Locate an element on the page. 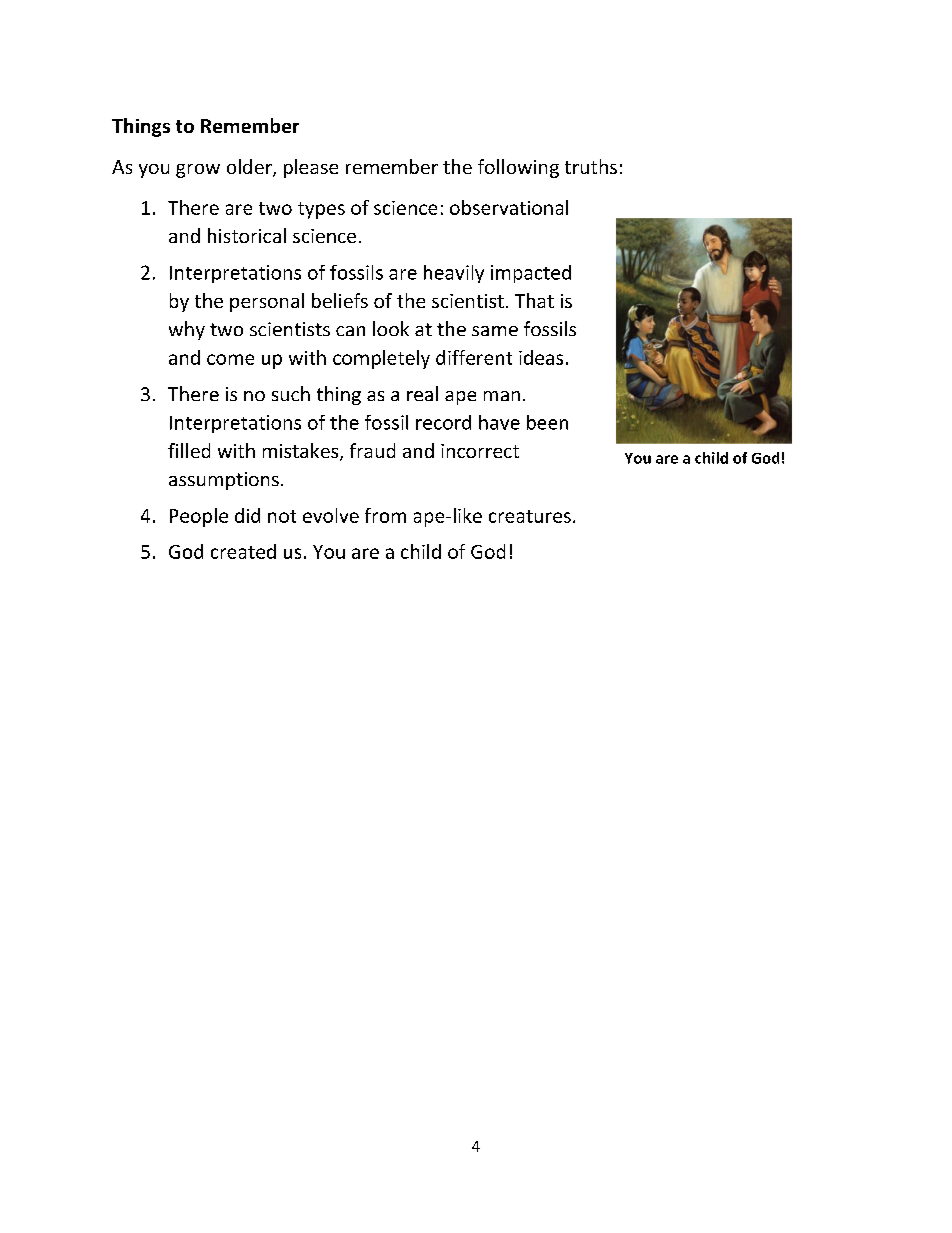 The height and width of the image is (1233, 952). created is located at coordinates (243, 551).
